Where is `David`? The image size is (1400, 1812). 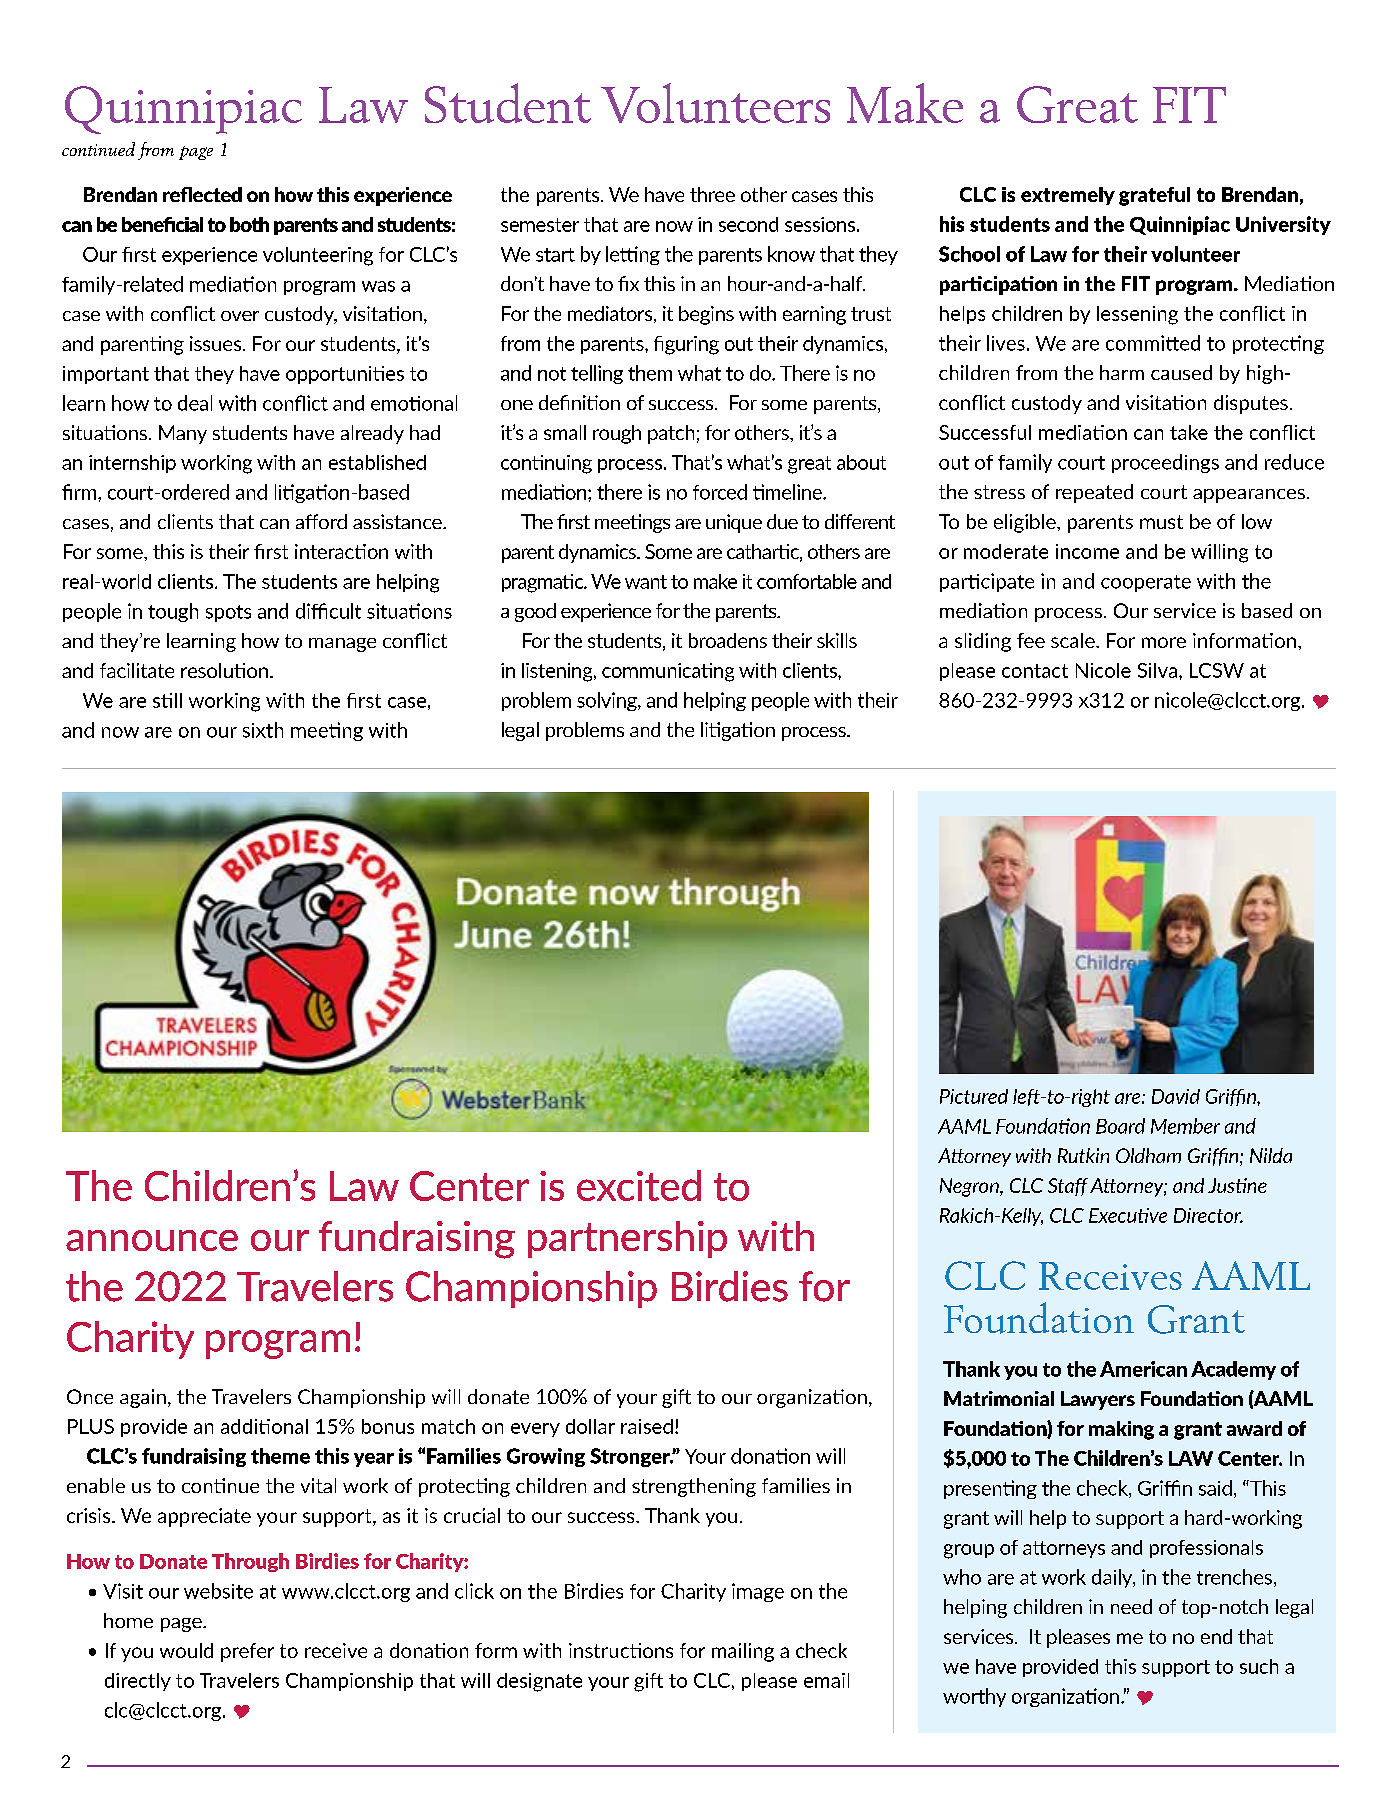
David is located at coordinates (1176, 1096).
